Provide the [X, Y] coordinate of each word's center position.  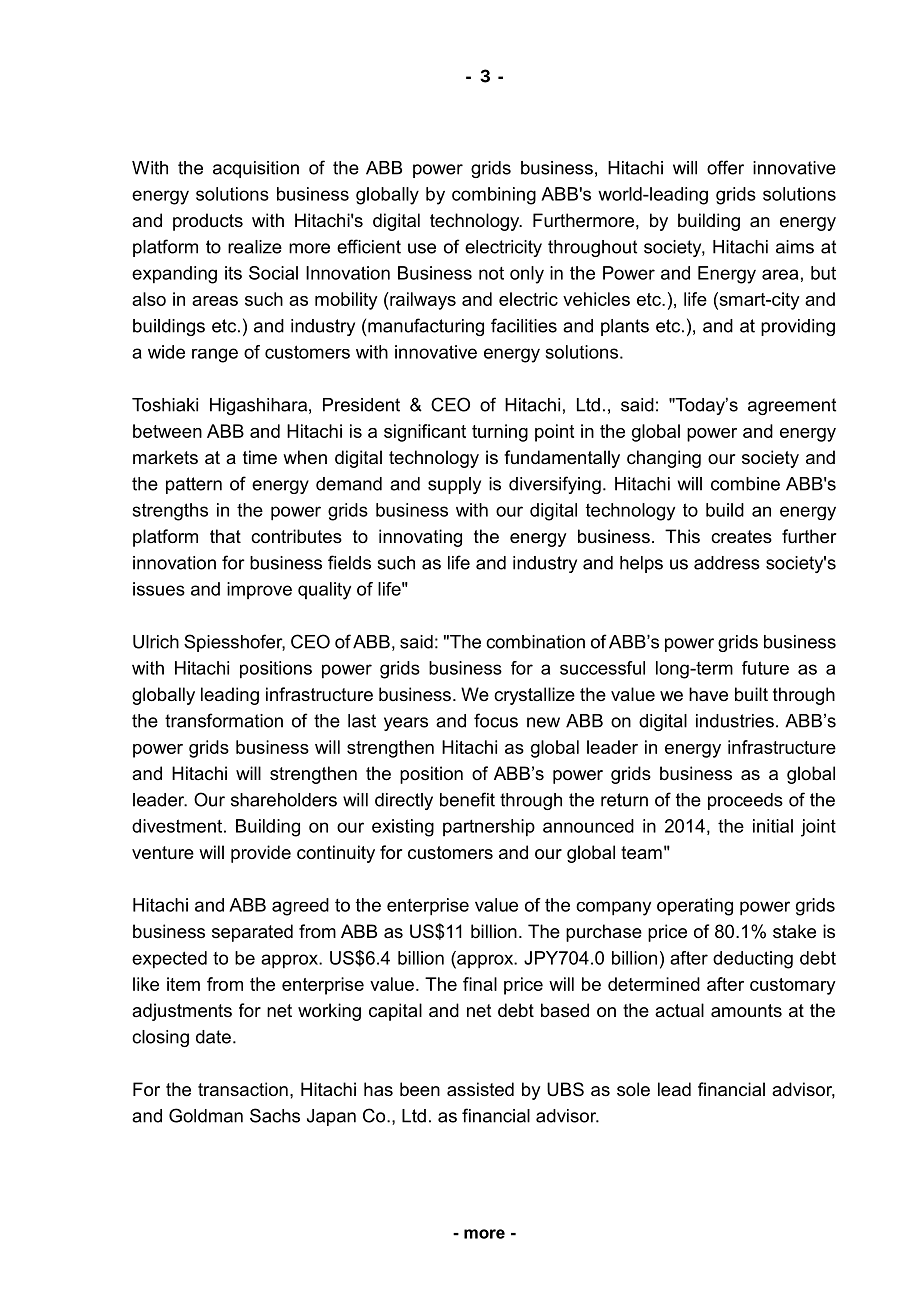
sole [633, 1089]
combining [494, 196]
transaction [243, 1089]
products [208, 222]
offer [725, 167]
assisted [480, 1089]
